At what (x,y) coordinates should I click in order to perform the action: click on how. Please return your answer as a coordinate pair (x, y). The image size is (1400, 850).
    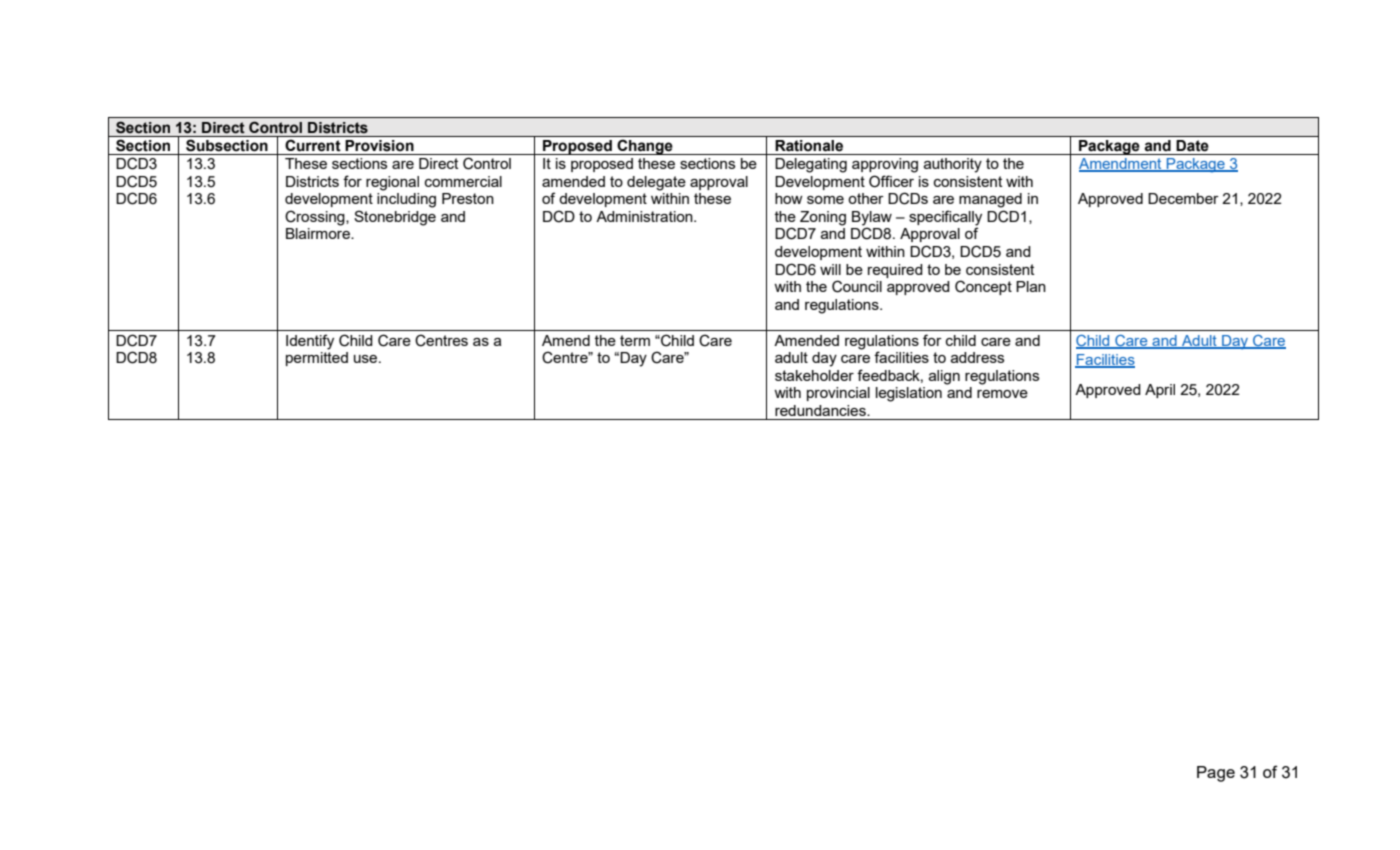
    Looking at the image, I should click on (789, 198).
